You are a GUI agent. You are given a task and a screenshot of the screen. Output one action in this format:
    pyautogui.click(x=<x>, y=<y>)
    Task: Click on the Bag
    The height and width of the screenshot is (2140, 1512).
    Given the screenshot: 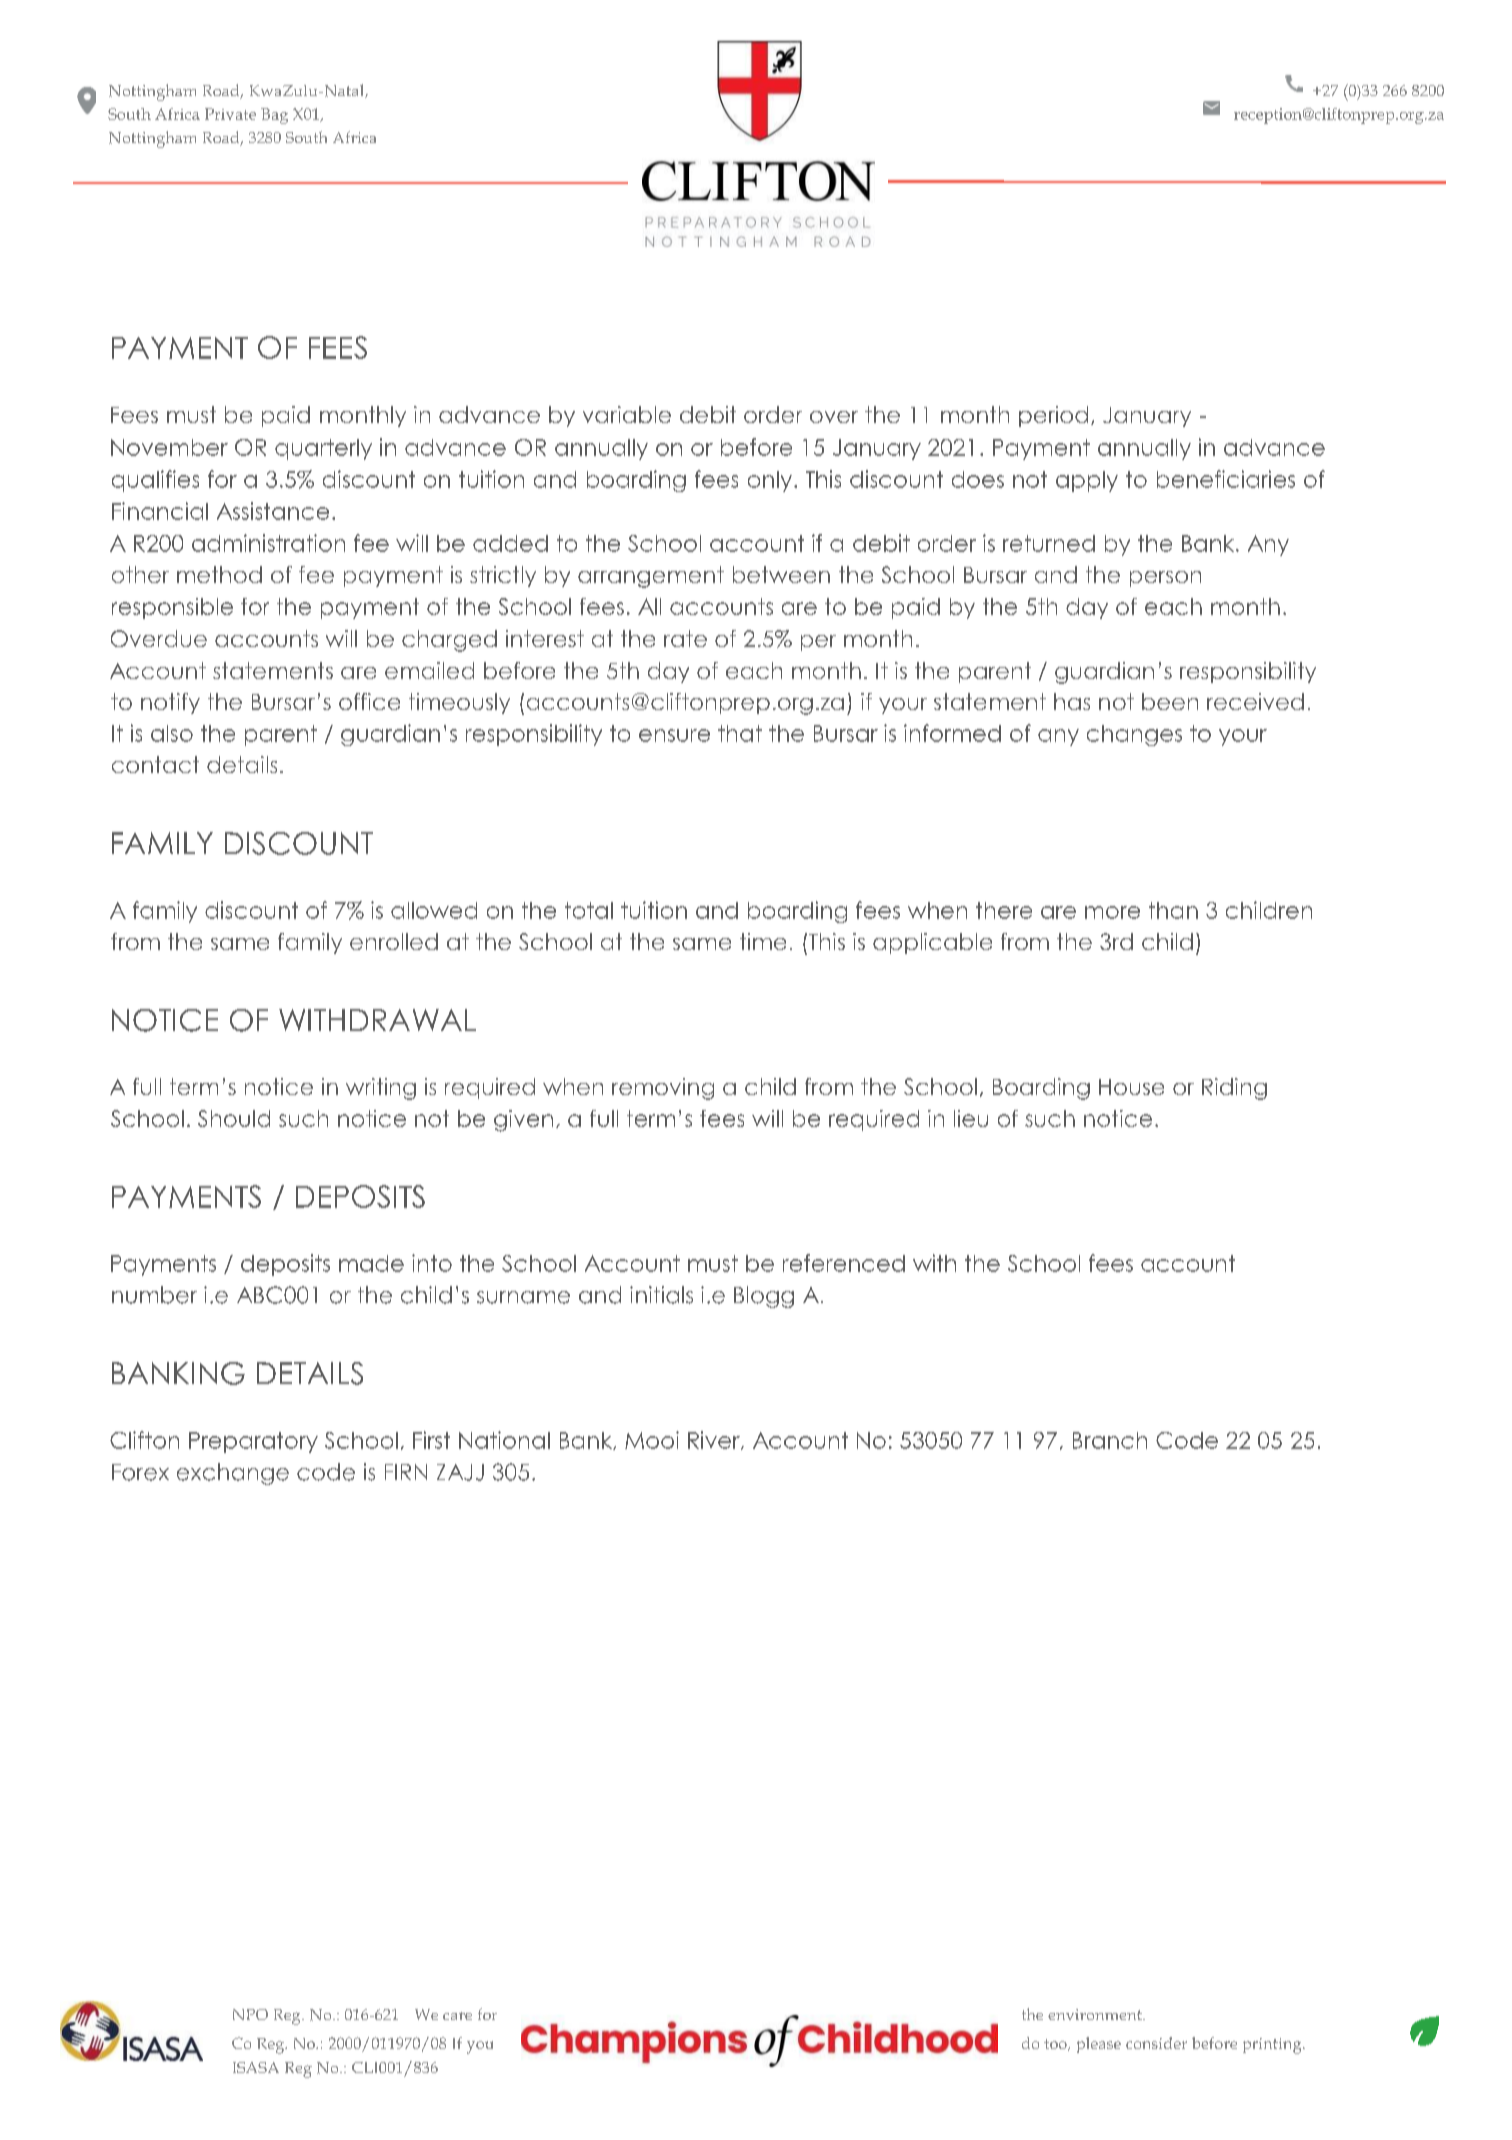 What is the action you would take?
    pyautogui.click(x=274, y=116)
